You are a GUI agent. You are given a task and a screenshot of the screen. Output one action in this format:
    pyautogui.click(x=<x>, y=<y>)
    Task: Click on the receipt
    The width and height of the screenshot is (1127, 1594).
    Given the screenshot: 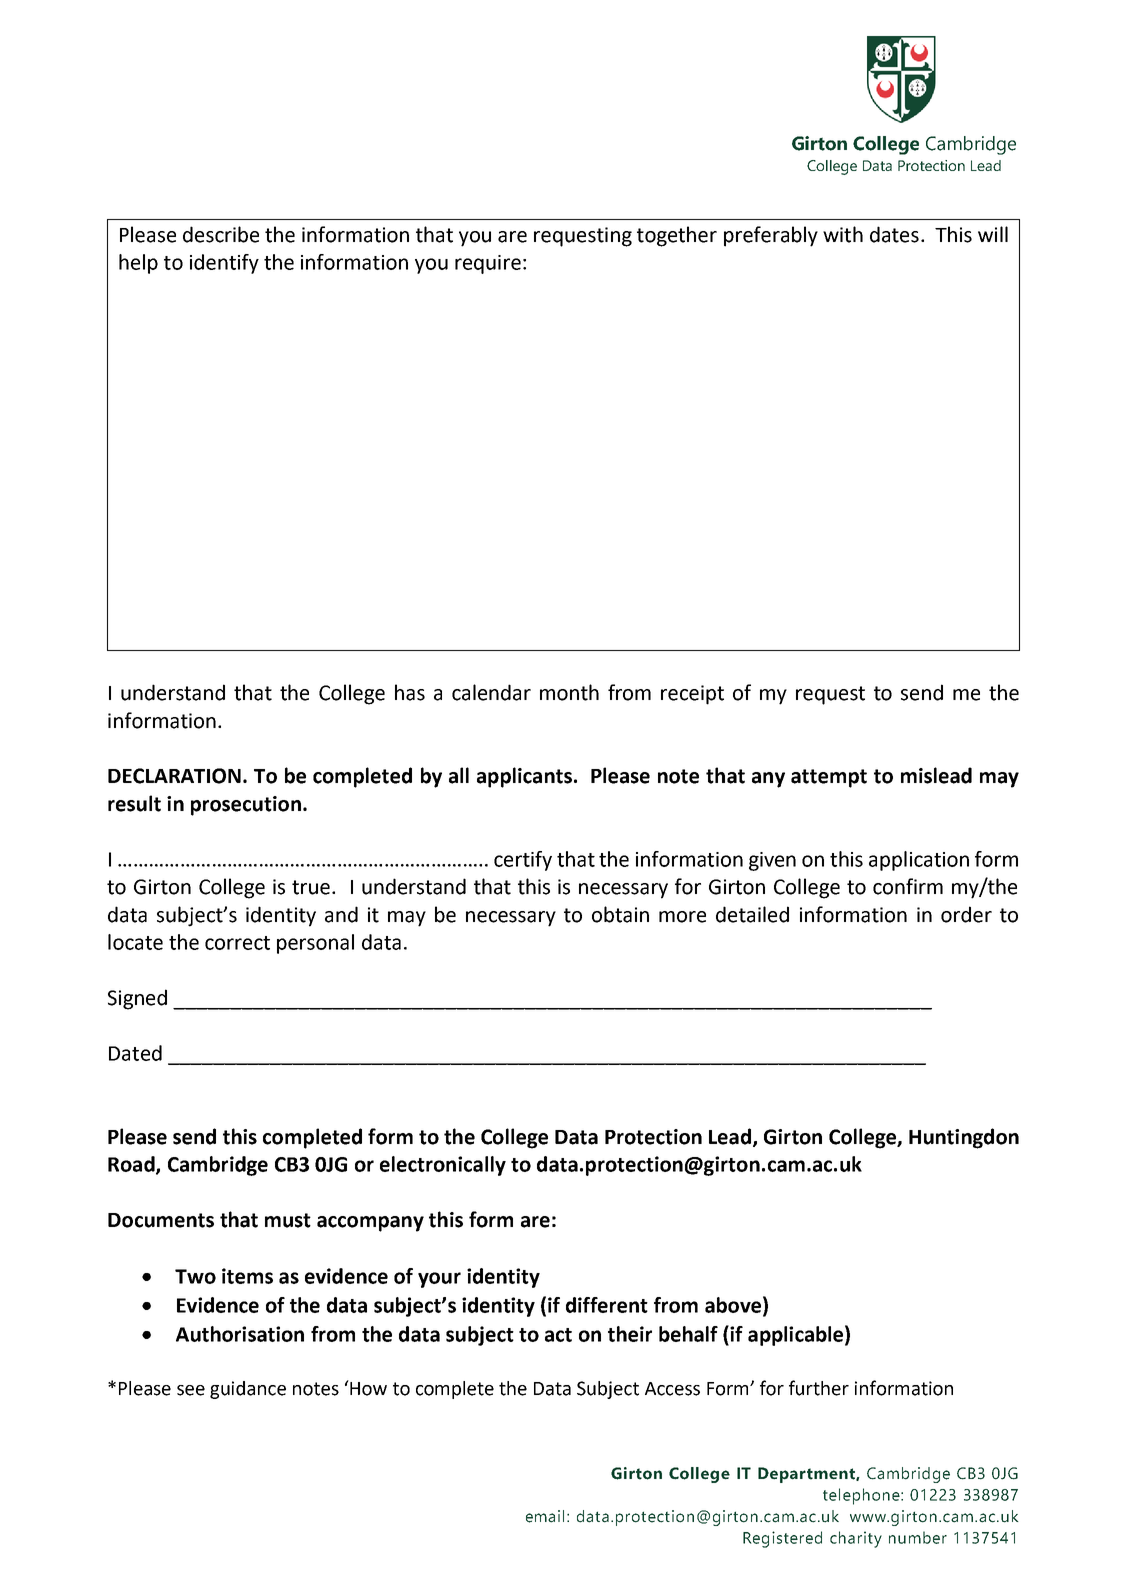 What is the action you would take?
    pyautogui.click(x=692, y=695)
